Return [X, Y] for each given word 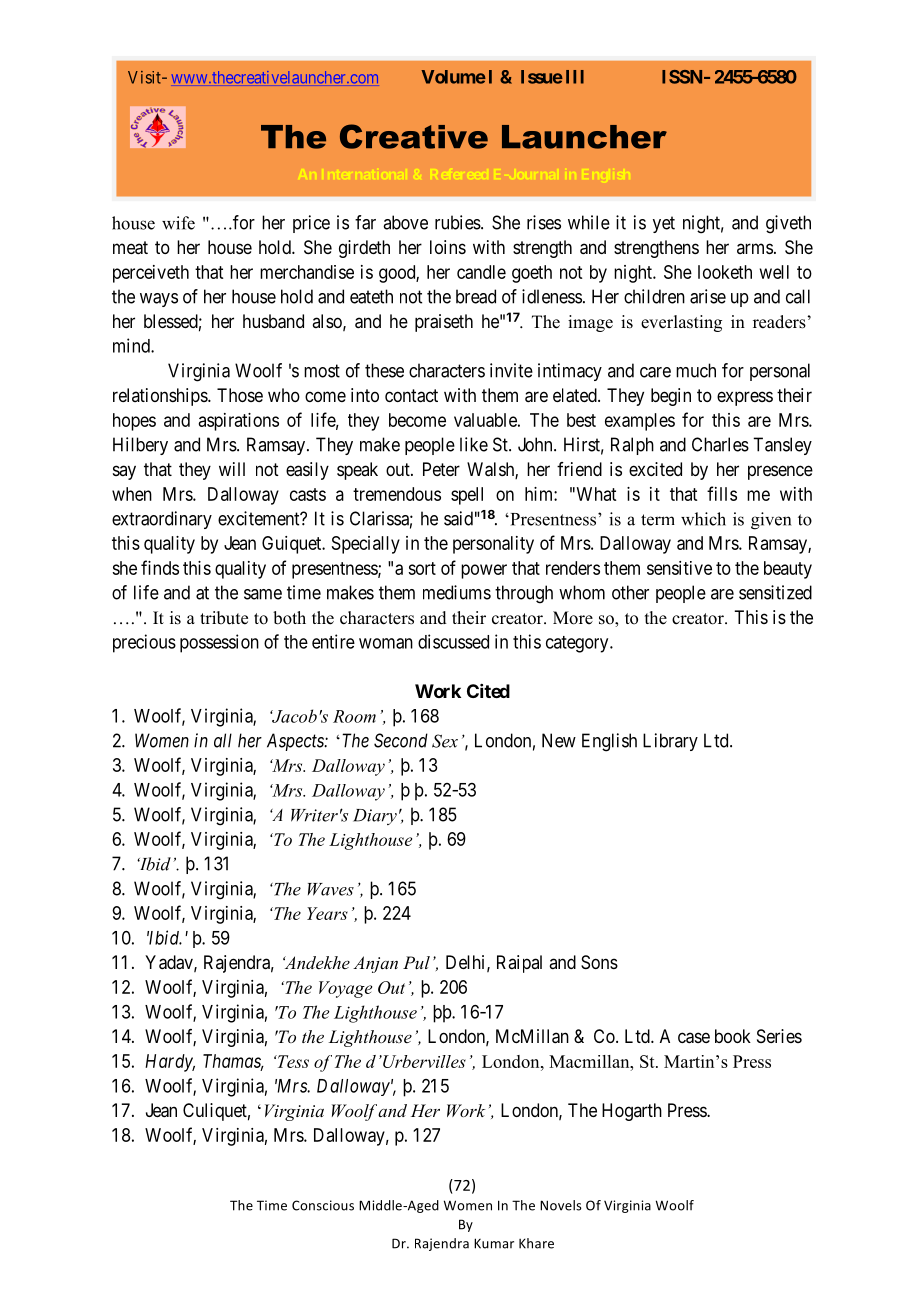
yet [664, 224]
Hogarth [632, 1112]
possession [219, 643]
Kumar [494, 1243]
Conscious [323, 1205]
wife [178, 223]
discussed [453, 641]
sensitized [775, 592]
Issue [542, 77]
